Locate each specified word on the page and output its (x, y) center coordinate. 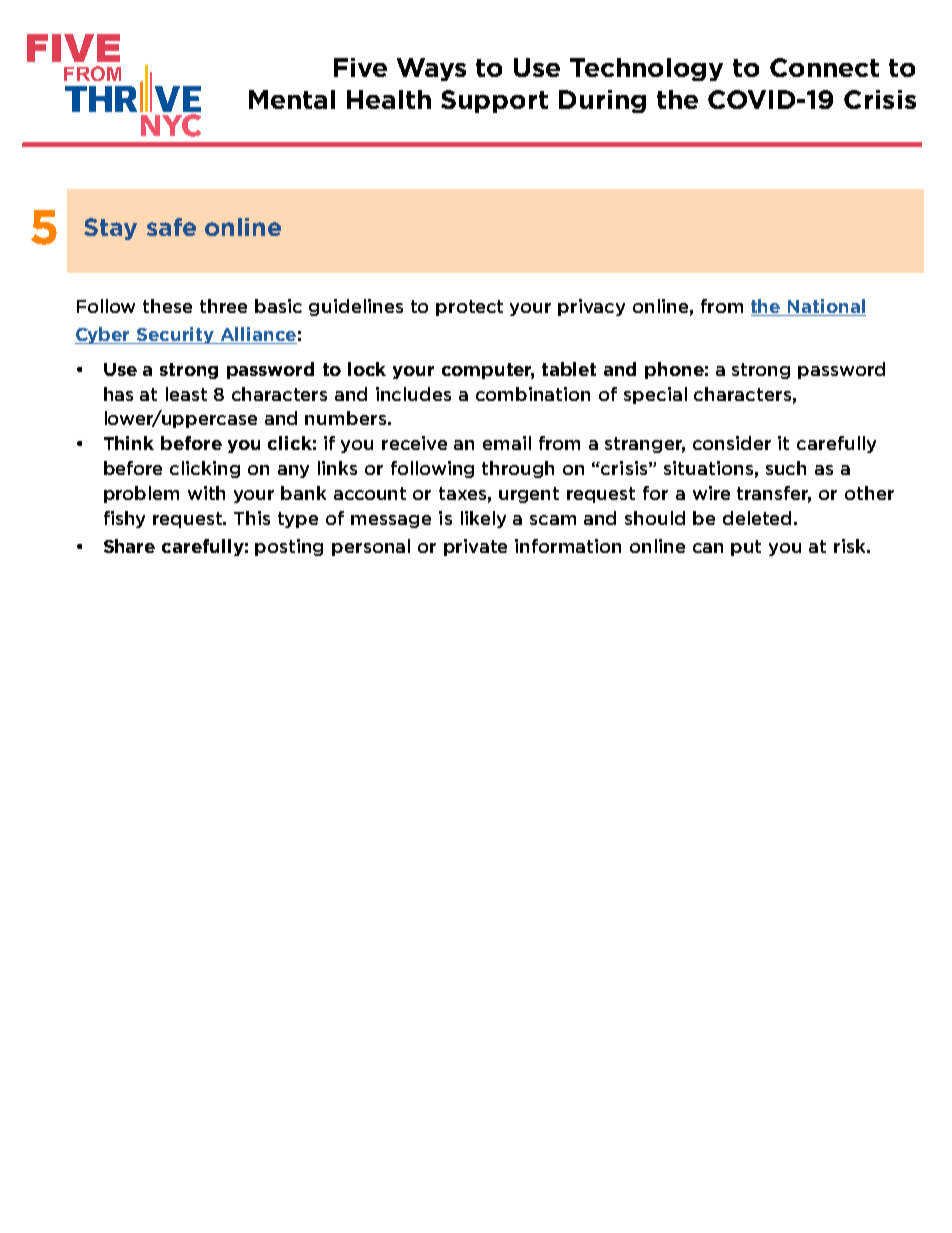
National (826, 307)
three (223, 306)
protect (469, 308)
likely (483, 519)
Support (494, 101)
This (252, 518)
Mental (292, 99)
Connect (824, 67)
